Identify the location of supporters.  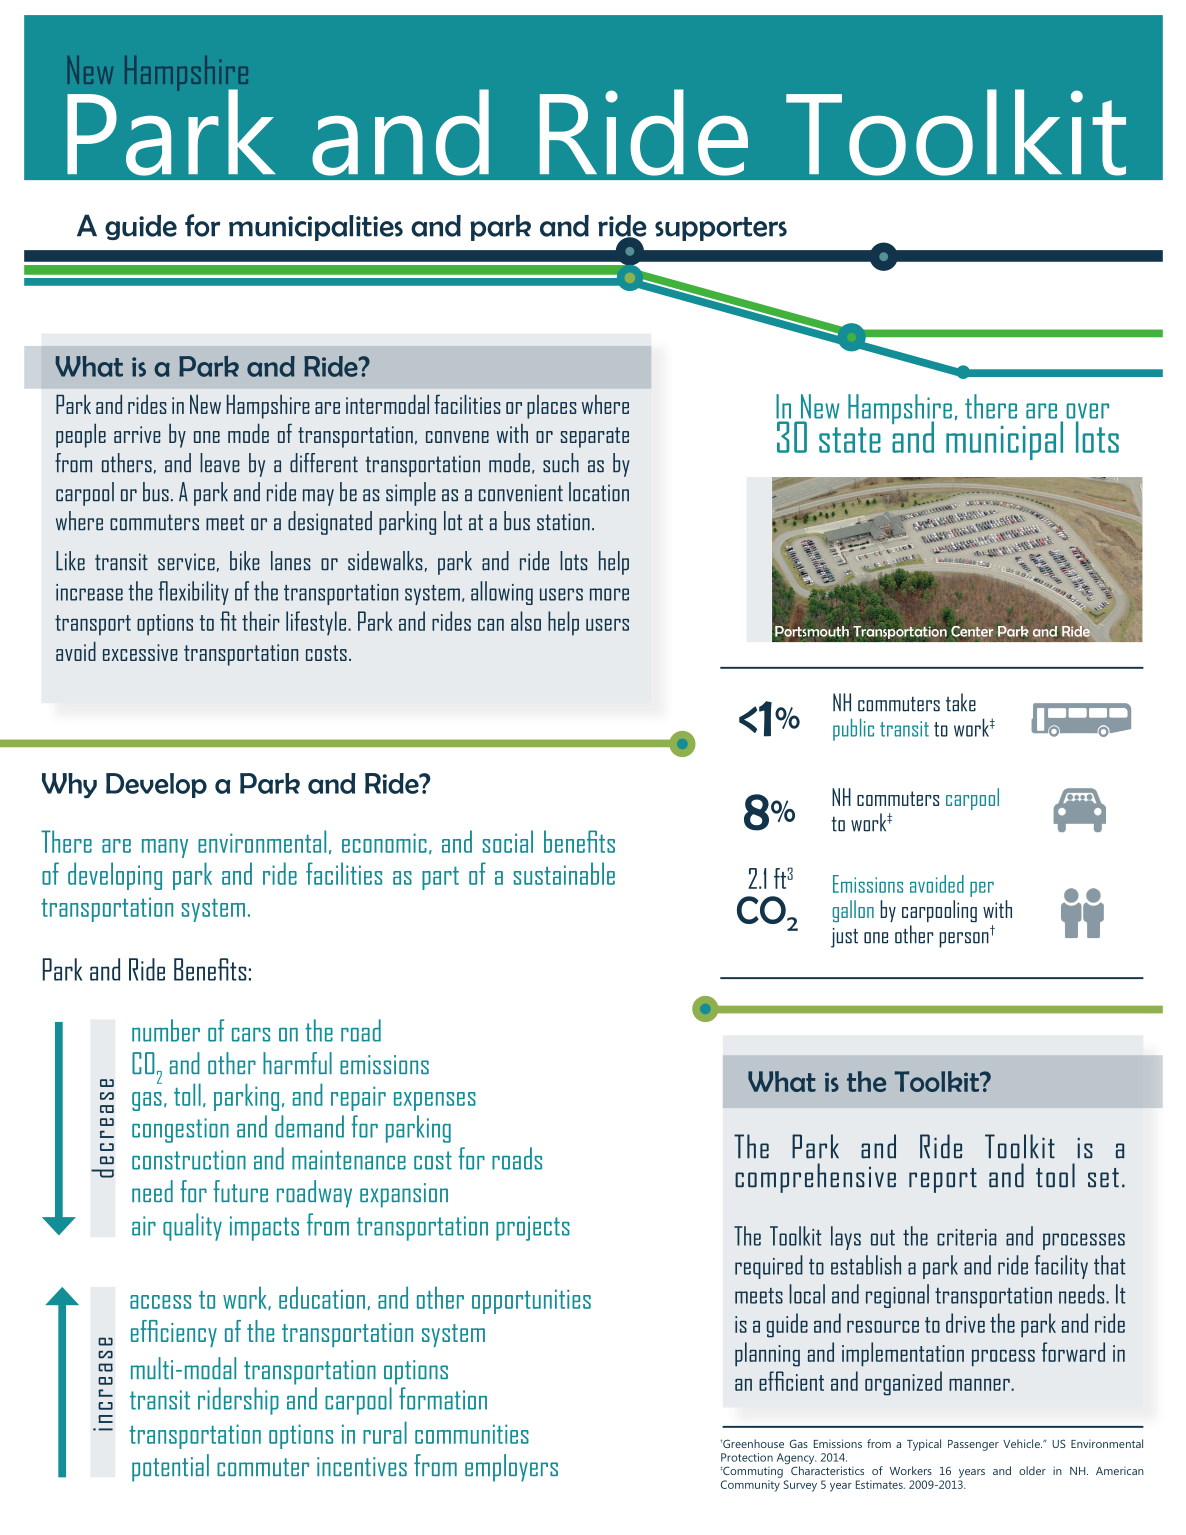
(721, 229).
